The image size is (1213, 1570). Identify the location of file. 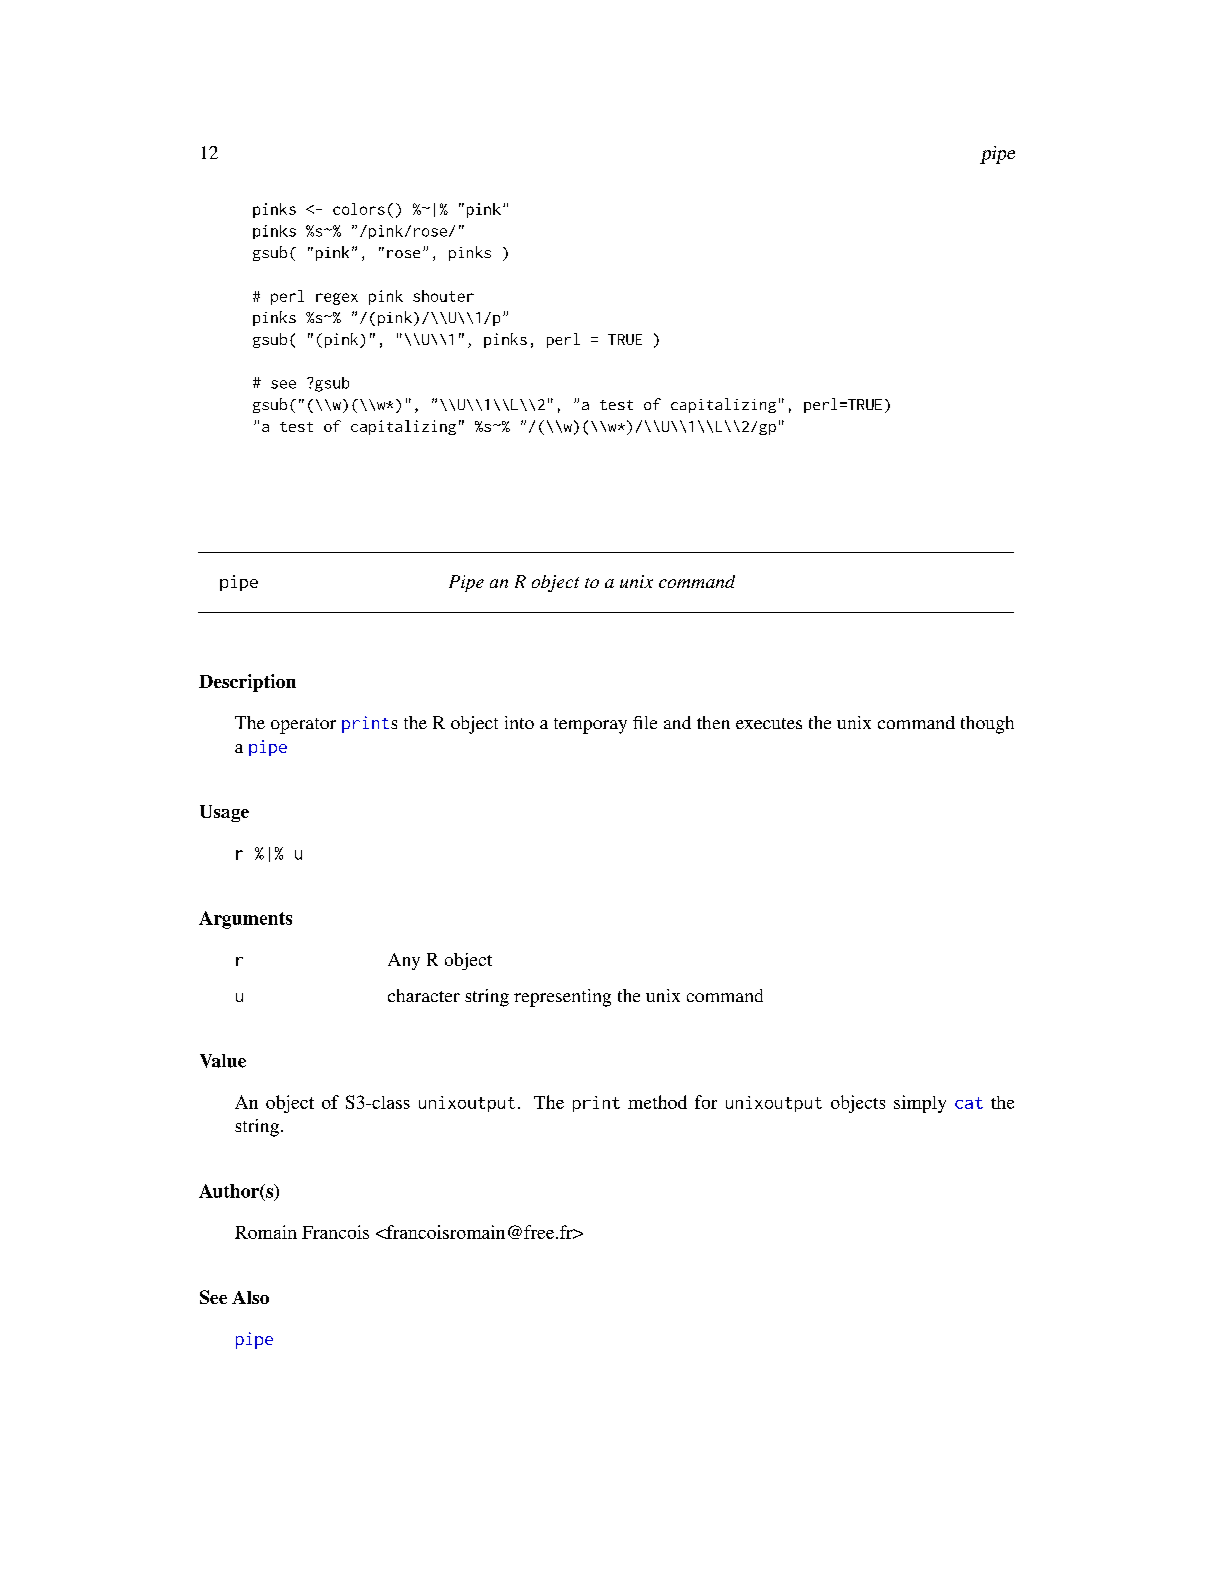
(645, 722).
